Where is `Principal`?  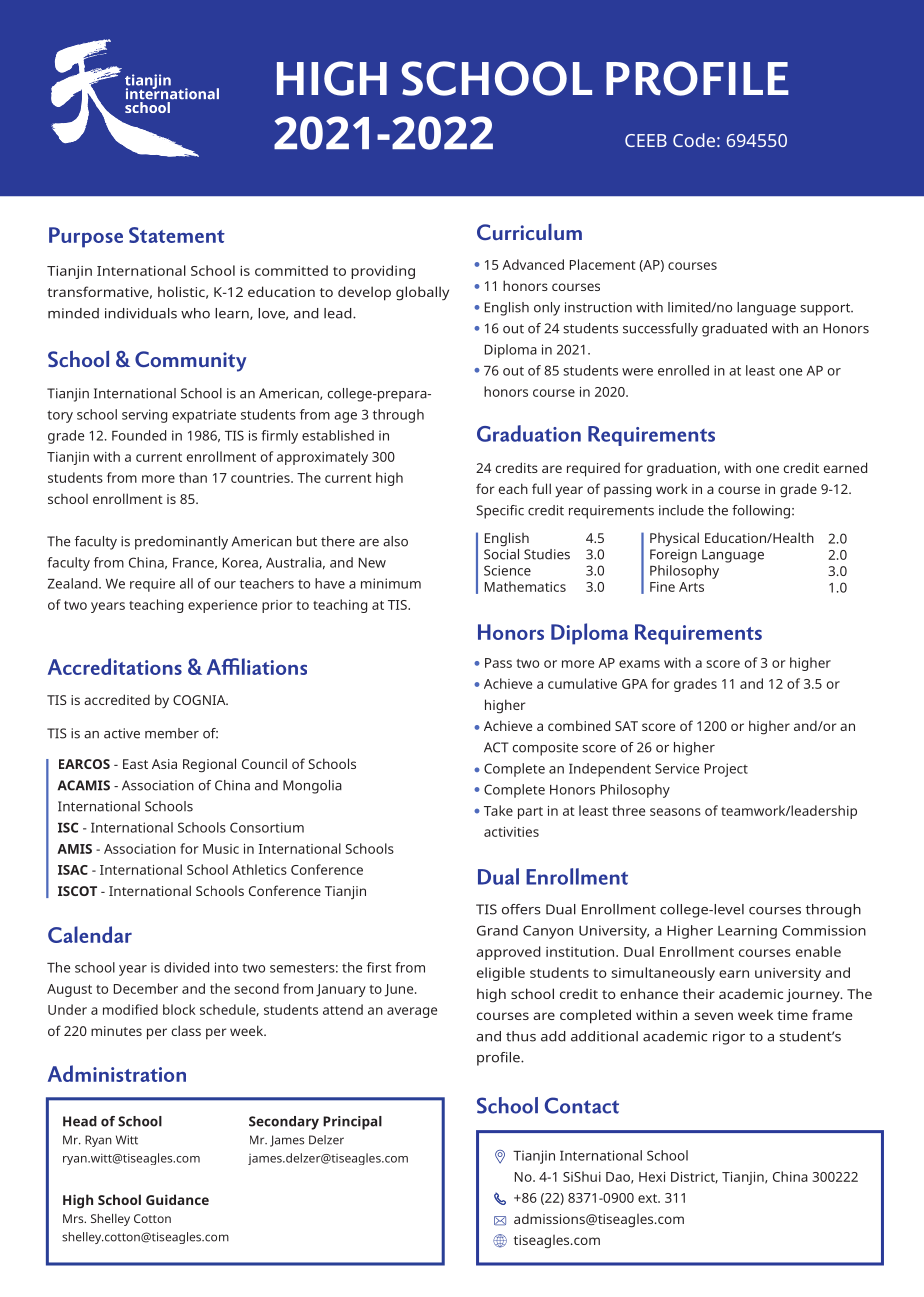
Principal is located at coordinates (352, 1123).
